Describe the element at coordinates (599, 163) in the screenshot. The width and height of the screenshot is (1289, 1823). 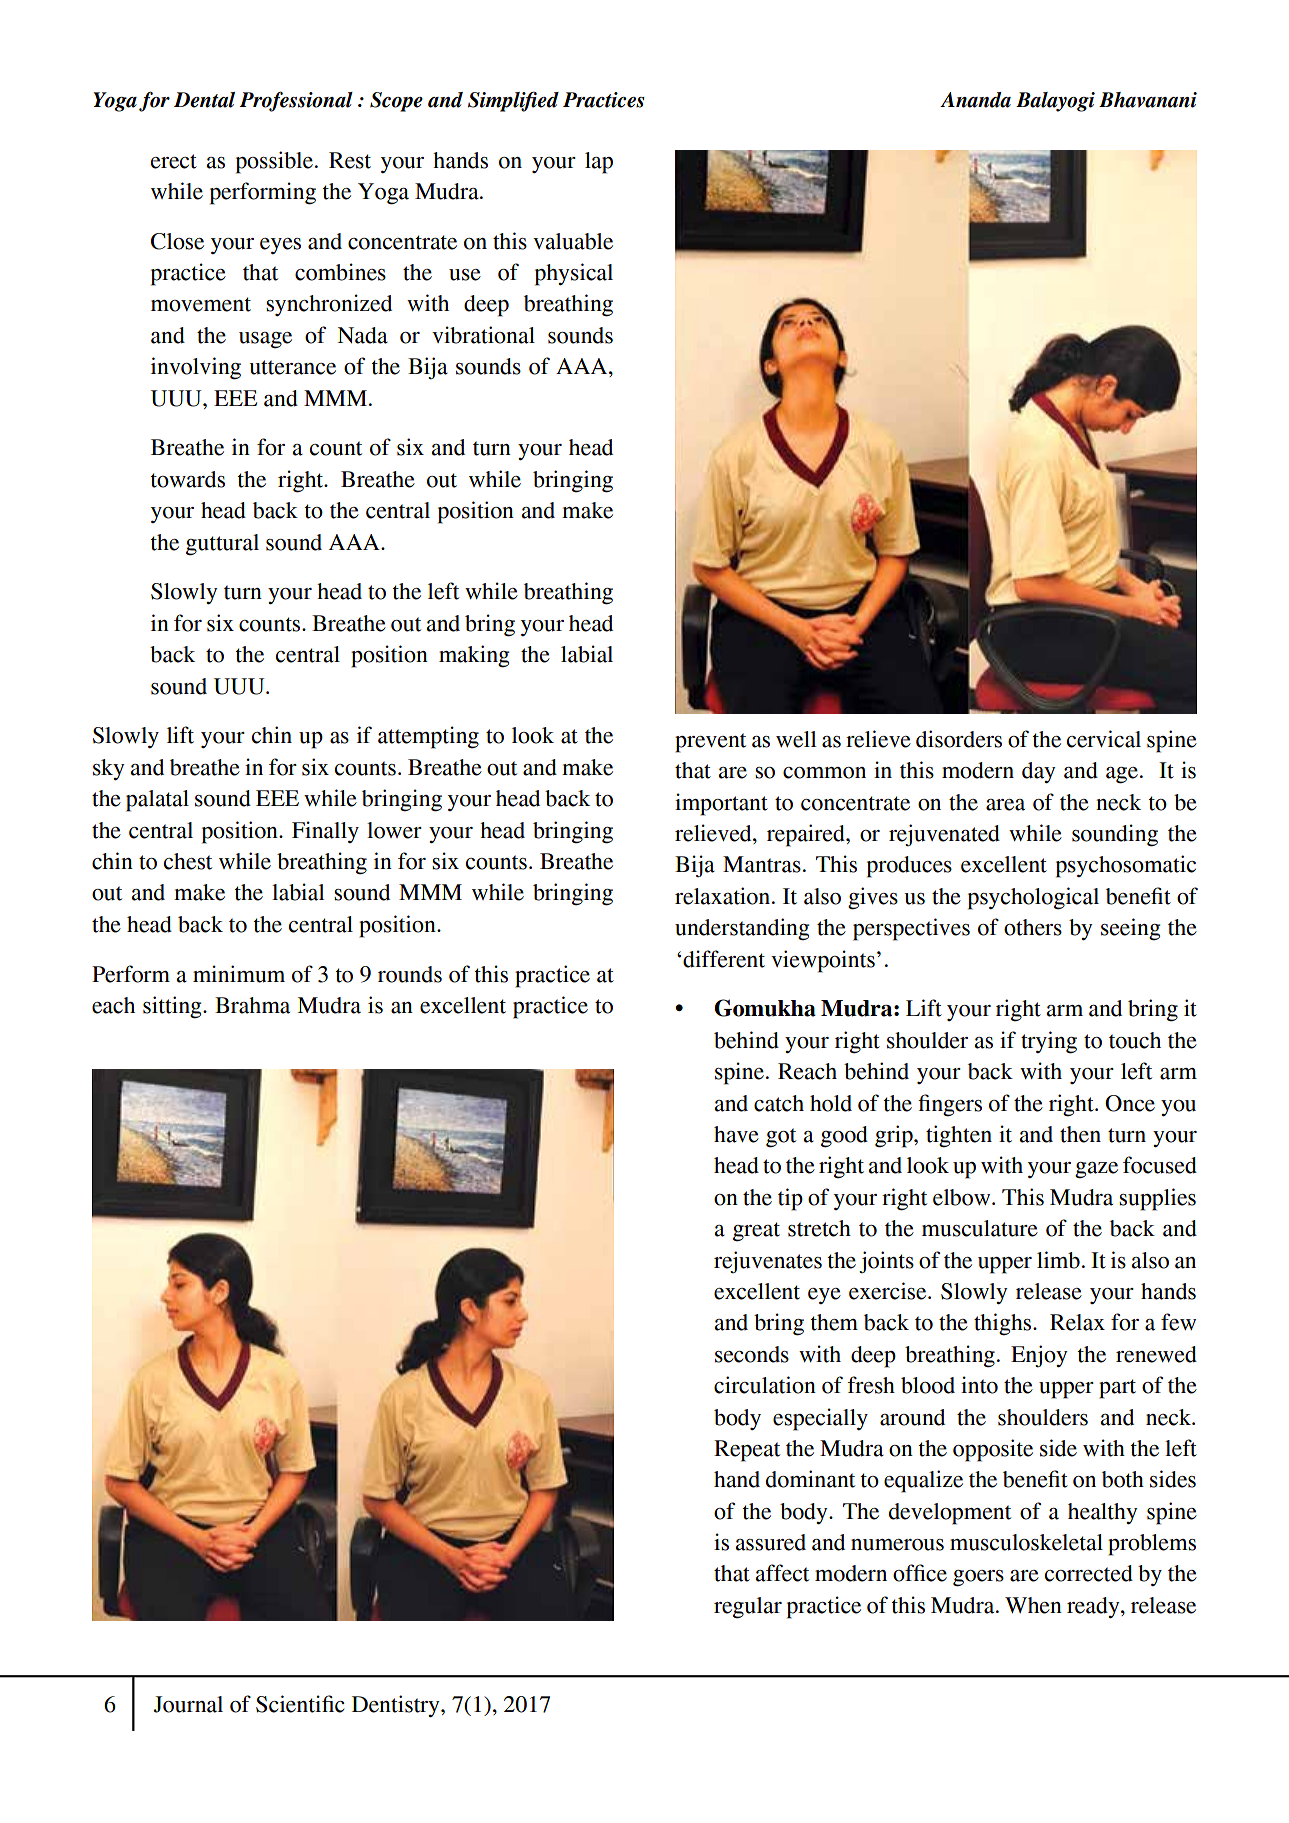
I see `lap` at that location.
